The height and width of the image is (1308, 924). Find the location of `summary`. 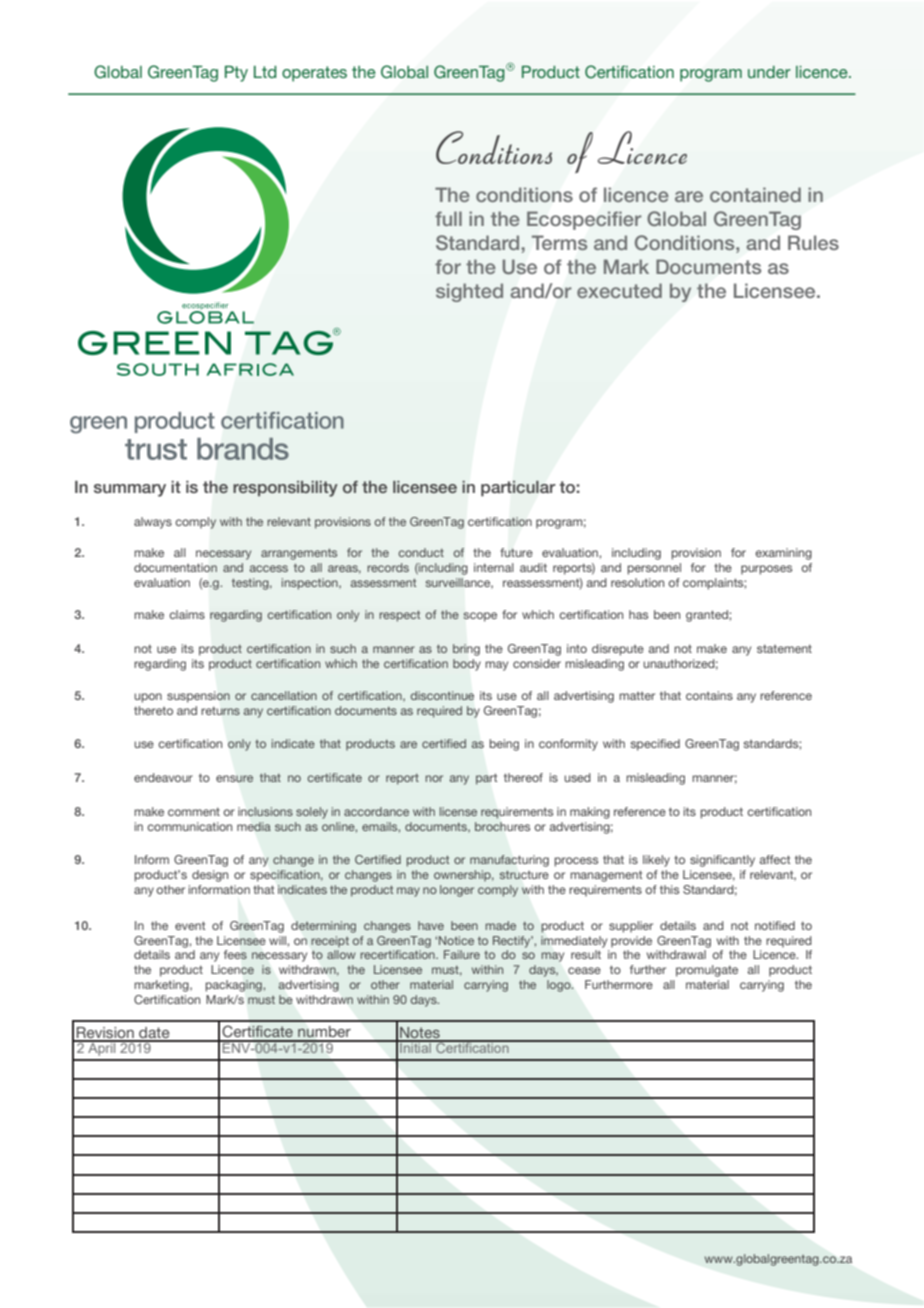

summary is located at coordinates (130, 490).
